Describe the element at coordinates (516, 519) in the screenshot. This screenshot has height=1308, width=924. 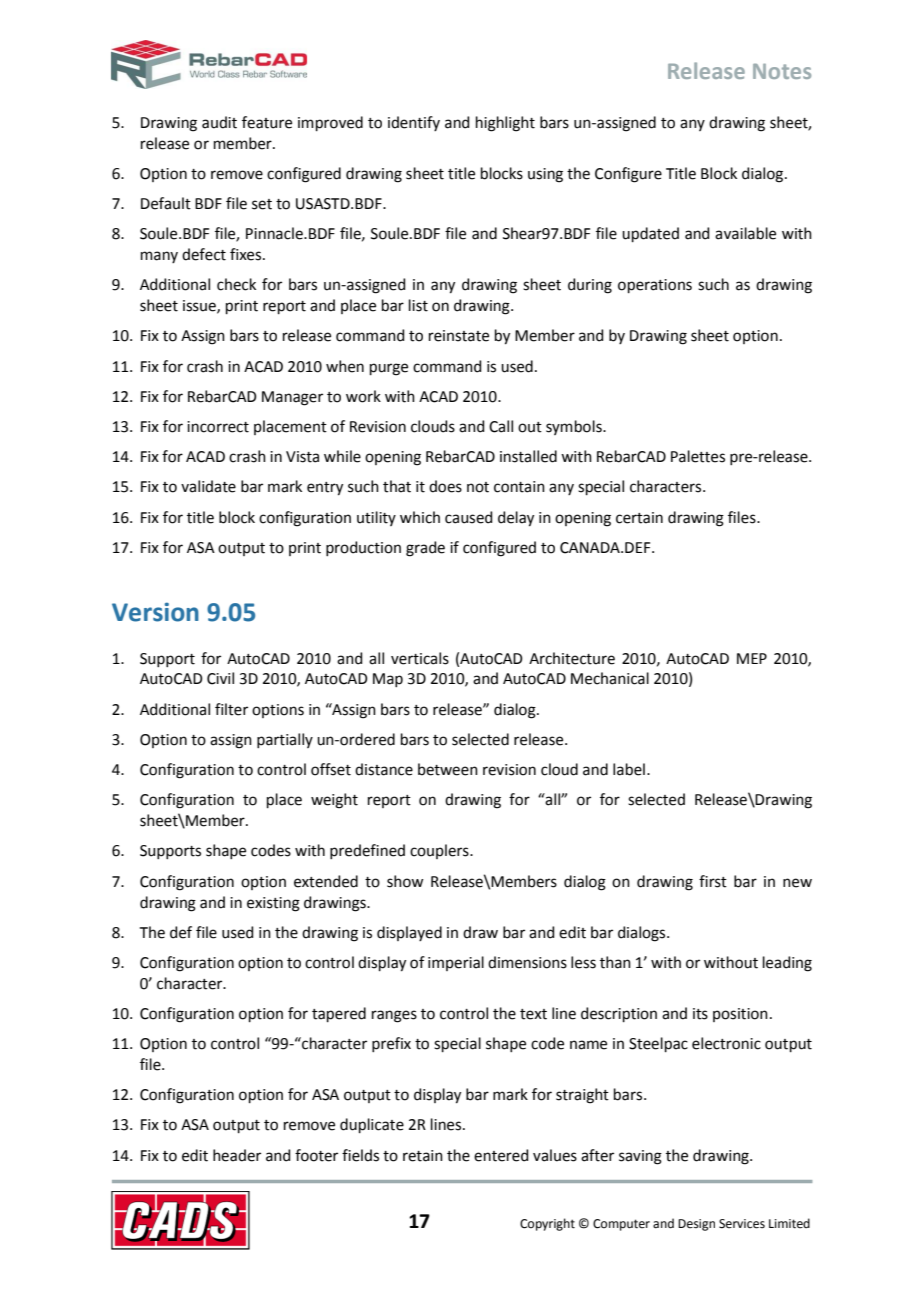
I see `delay` at that location.
